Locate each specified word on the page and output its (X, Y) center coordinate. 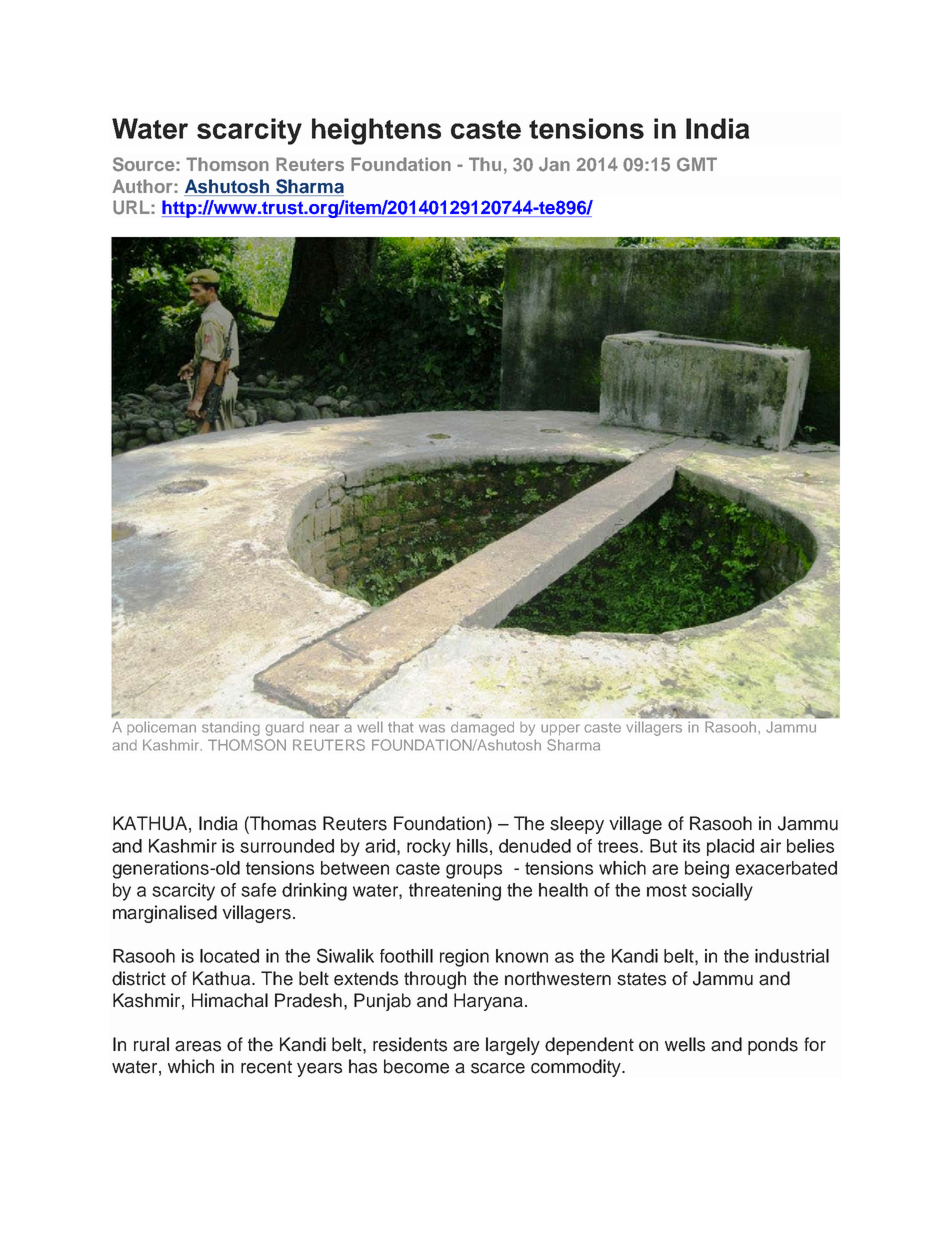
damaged (482, 729)
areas (198, 1046)
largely (513, 1046)
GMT (697, 164)
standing (230, 729)
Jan (554, 164)
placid (730, 847)
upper (560, 729)
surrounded (287, 846)
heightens (376, 131)
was (432, 728)
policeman (161, 728)
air (770, 846)
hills (472, 846)
